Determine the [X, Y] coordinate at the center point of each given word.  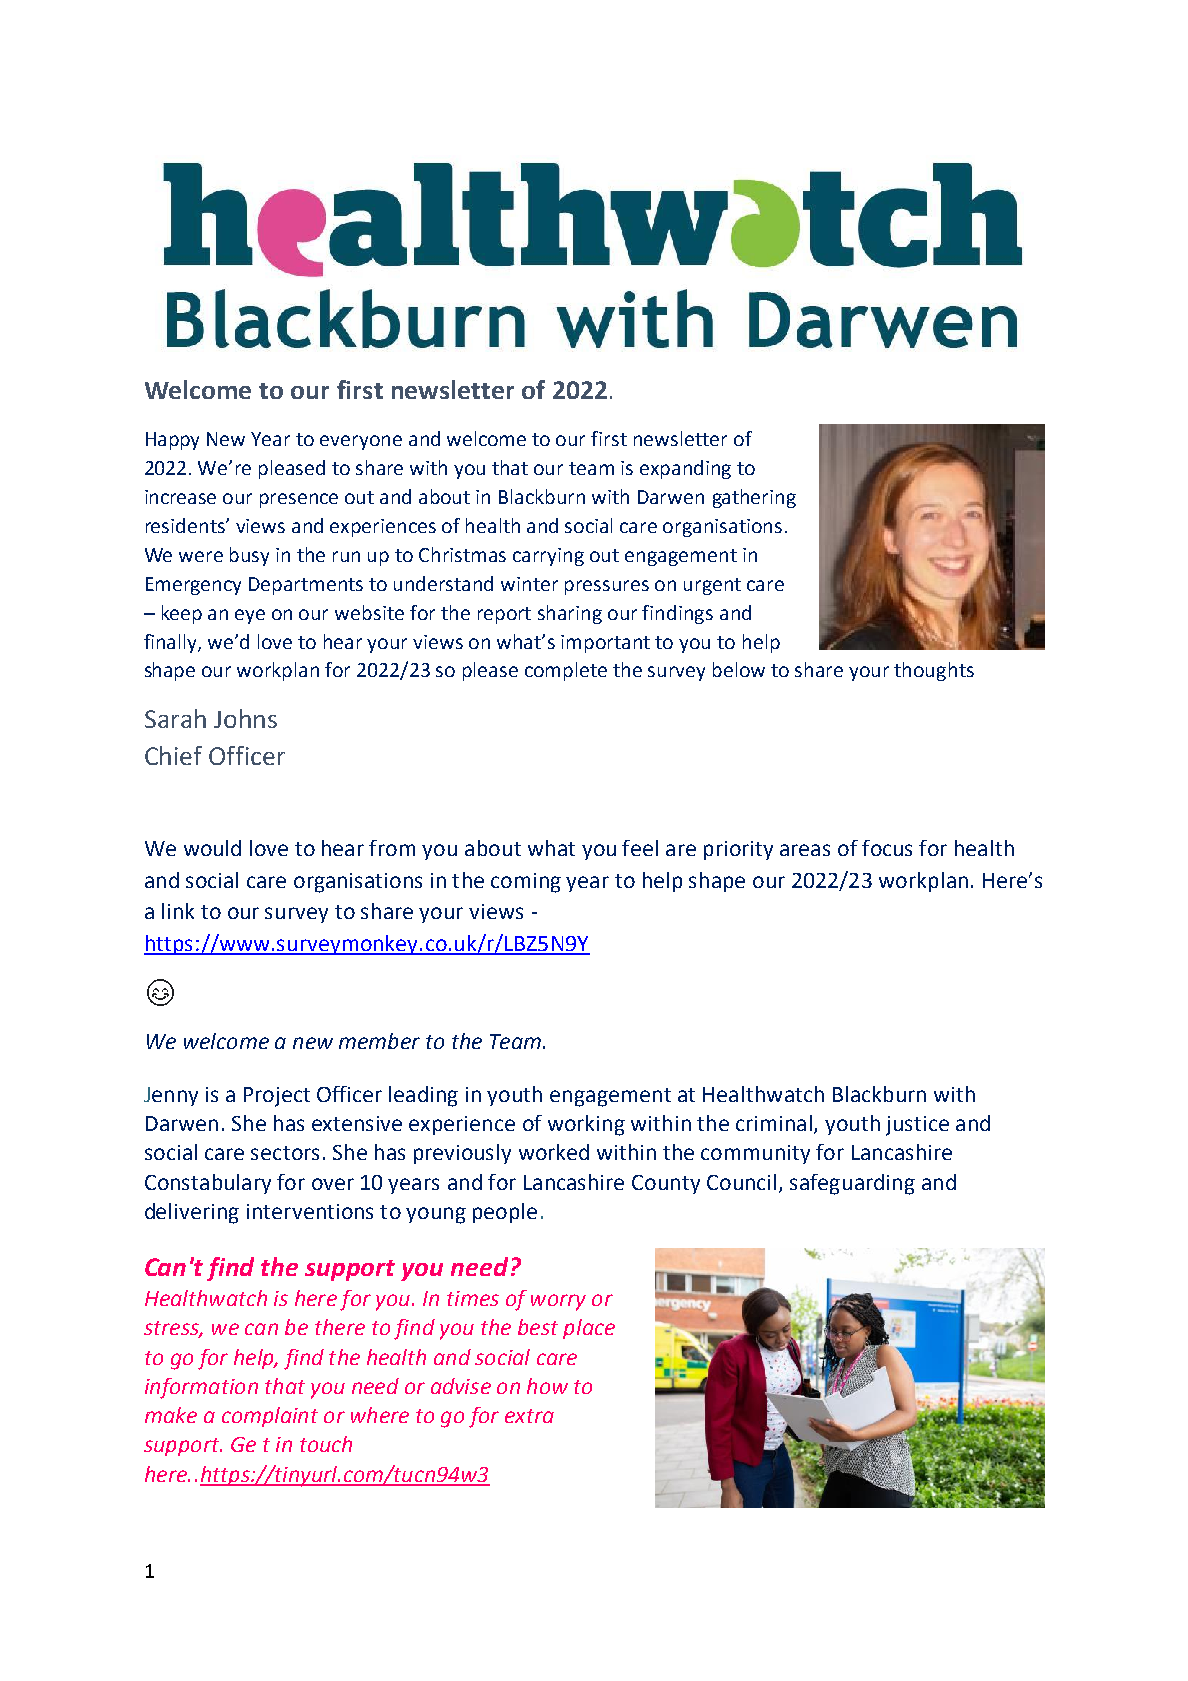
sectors [285, 1153]
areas [805, 850]
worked [554, 1152]
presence [299, 500]
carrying [548, 557]
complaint [270, 1417]
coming [526, 883]
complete [566, 671]
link [178, 911]
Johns [245, 718]
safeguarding [852, 1184]
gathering [754, 498]
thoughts [934, 671]
